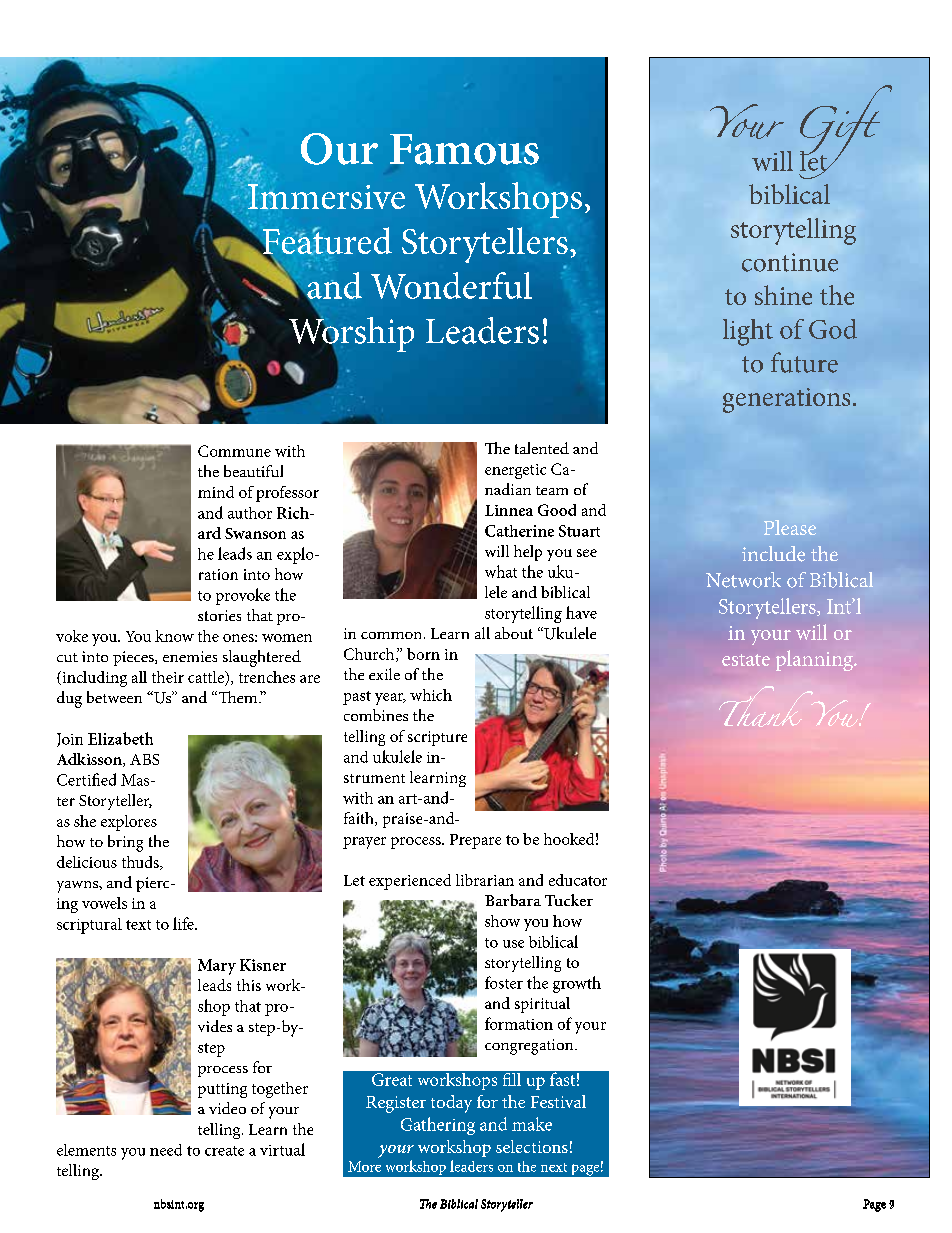 Image resolution: width=952 pixels, height=1233 pixels. What do you see at coordinates (485, 880) in the screenshot?
I see `librarian` at bounding box center [485, 880].
